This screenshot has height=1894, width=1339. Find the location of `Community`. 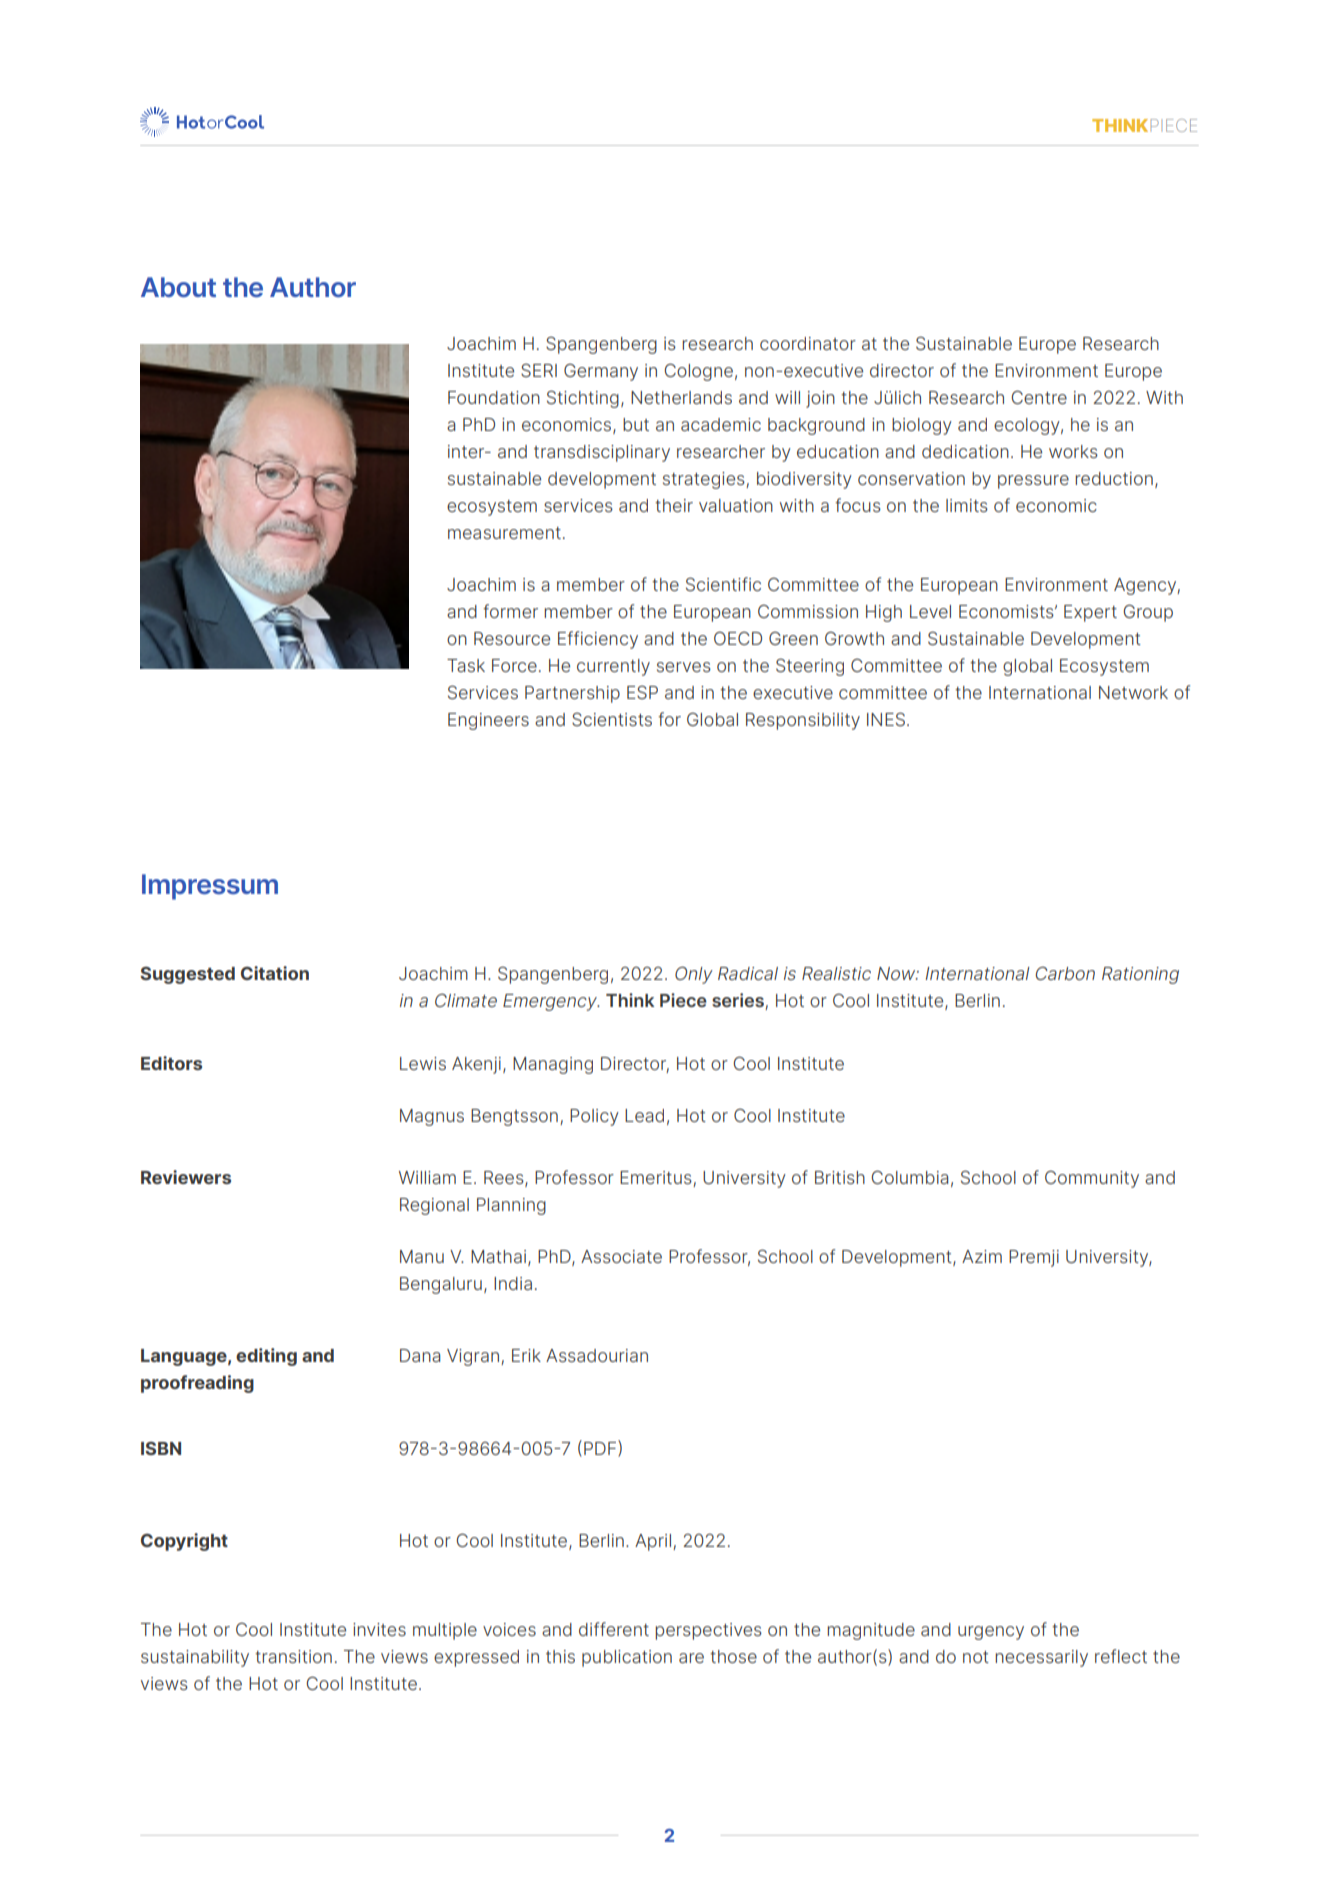

Community is located at coordinates (1092, 1179).
